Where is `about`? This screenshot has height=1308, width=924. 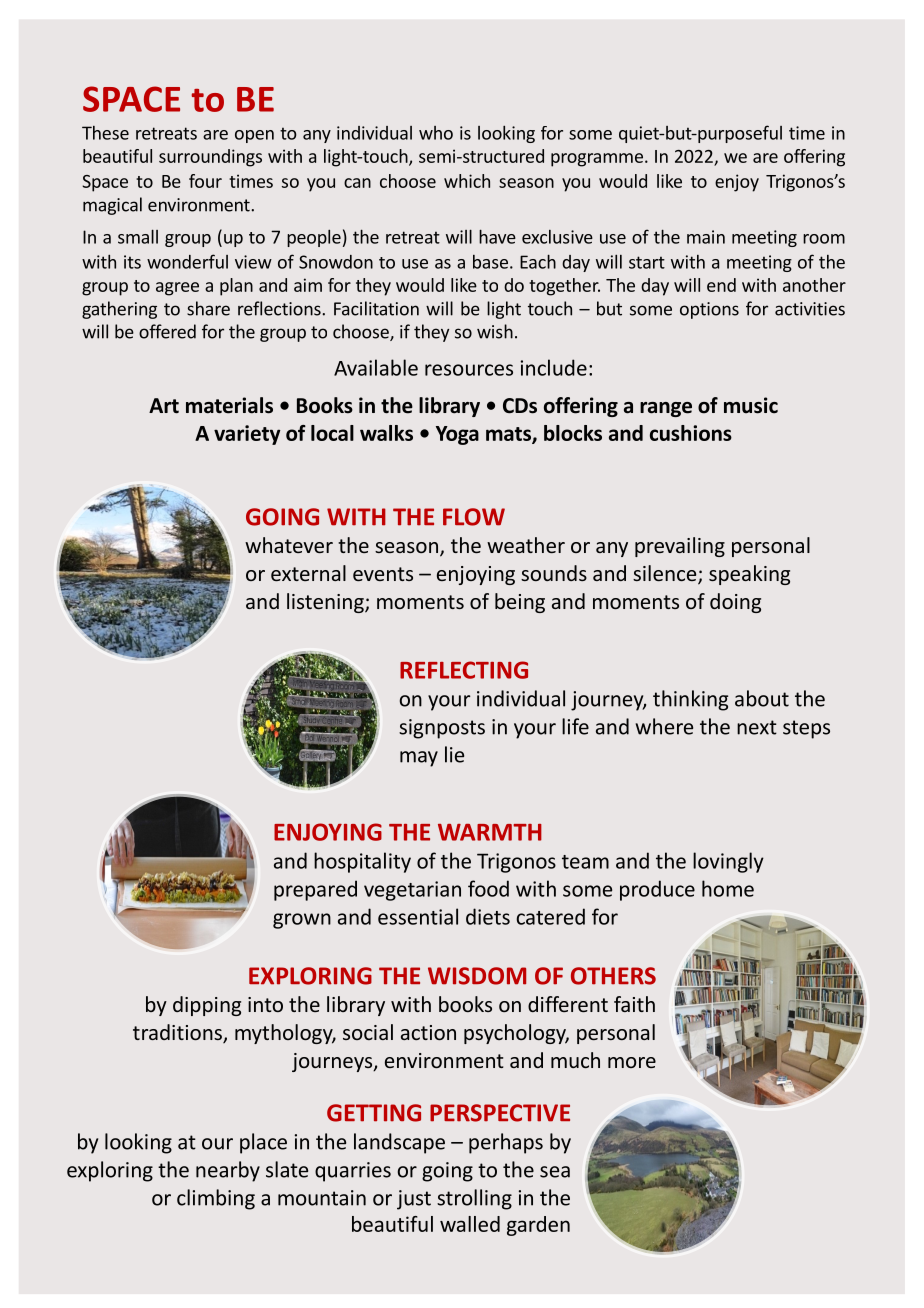 about is located at coordinates (762, 698).
